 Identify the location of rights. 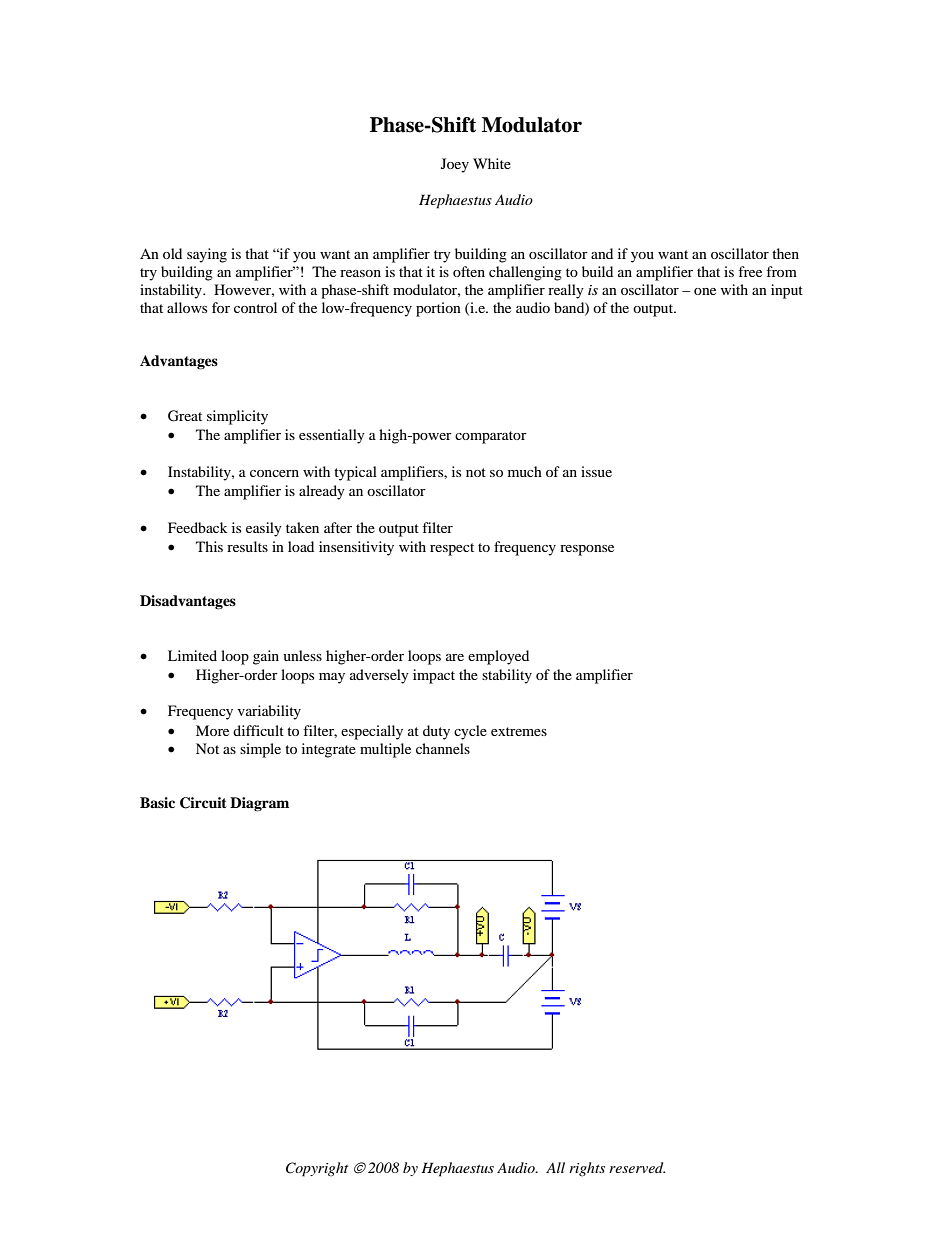
(587, 1169).
